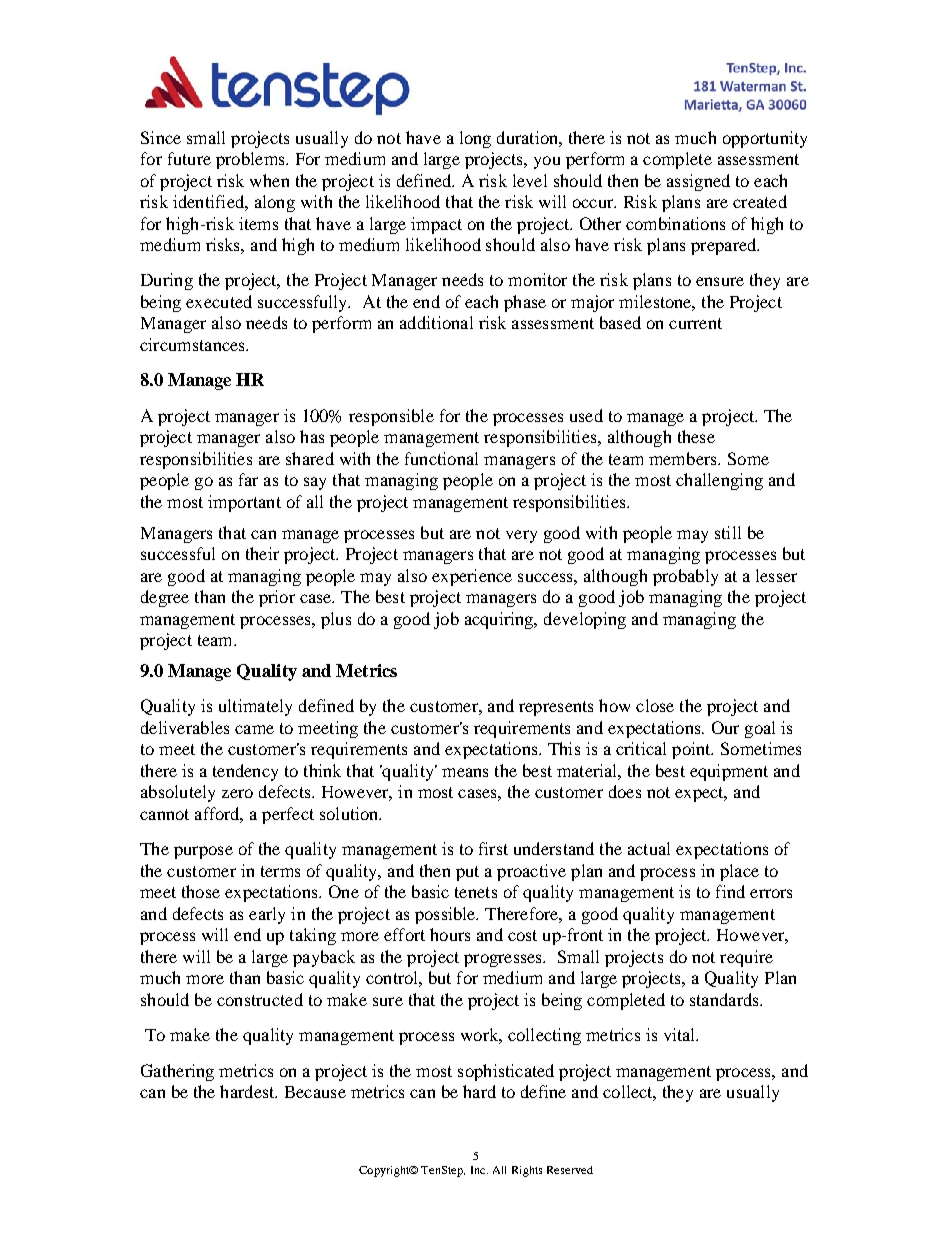 The width and height of the screenshot is (952, 1233). Describe the element at coordinates (655, 705) in the screenshot. I see `close` at that location.
